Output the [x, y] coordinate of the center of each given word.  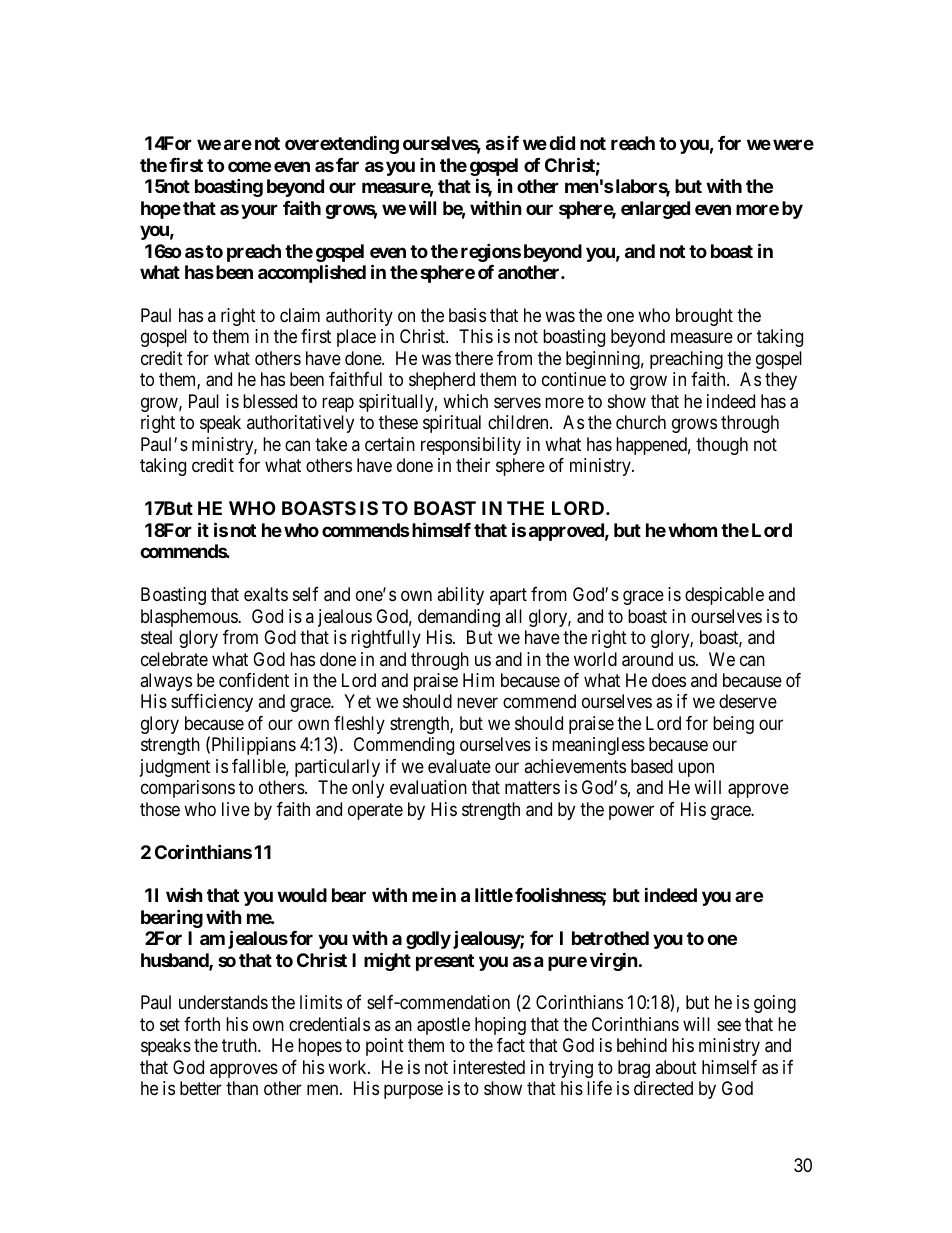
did [562, 142]
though [722, 446]
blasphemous [190, 618]
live [236, 809]
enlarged [655, 210]
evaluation [428, 787]
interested [489, 1067]
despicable [724, 596]
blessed [270, 401]
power [631, 812]
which [465, 401]
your [259, 211]
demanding [459, 618]
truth [240, 1045]
